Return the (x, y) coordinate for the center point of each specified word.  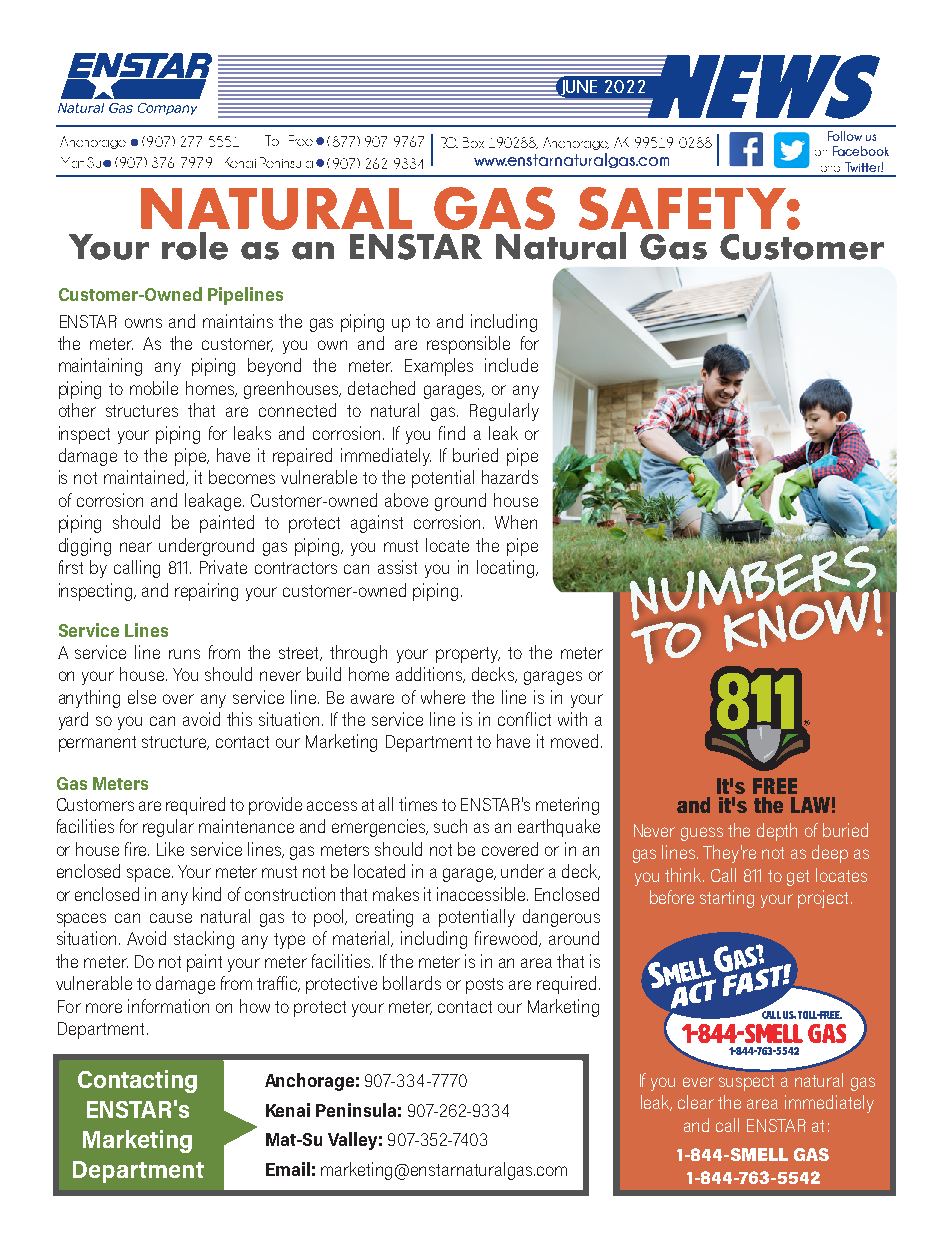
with (572, 719)
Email (288, 1169)
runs (184, 654)
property (468, 655)
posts (484, 986)
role (195, 246)
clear (696, 1102)
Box (473, 142)
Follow (845, 136)
